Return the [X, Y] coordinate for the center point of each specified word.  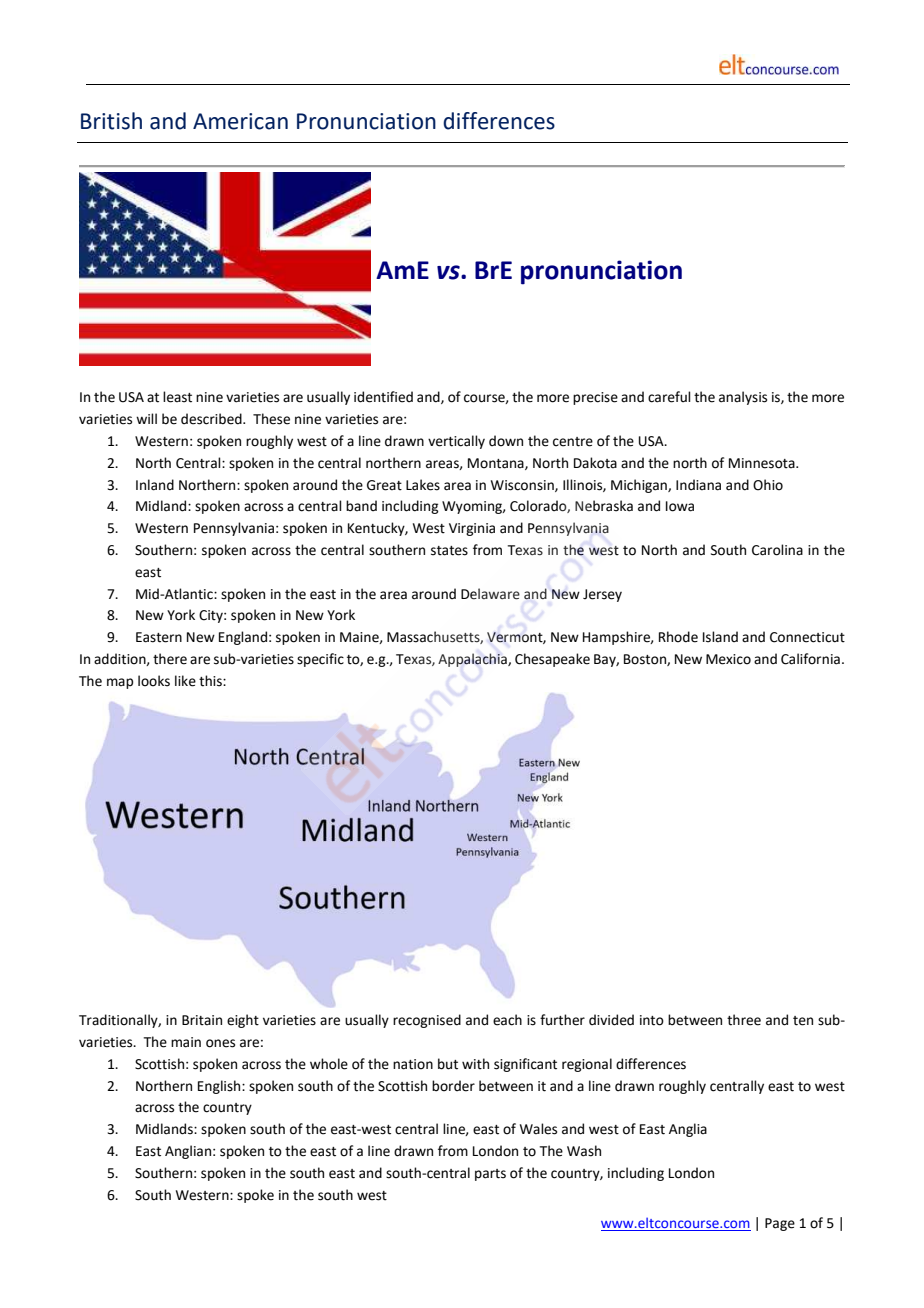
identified [383, 397]
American [240, 121]
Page [780, 1224]
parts [490, 1175]
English [220, 1087]
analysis [743, 398]
